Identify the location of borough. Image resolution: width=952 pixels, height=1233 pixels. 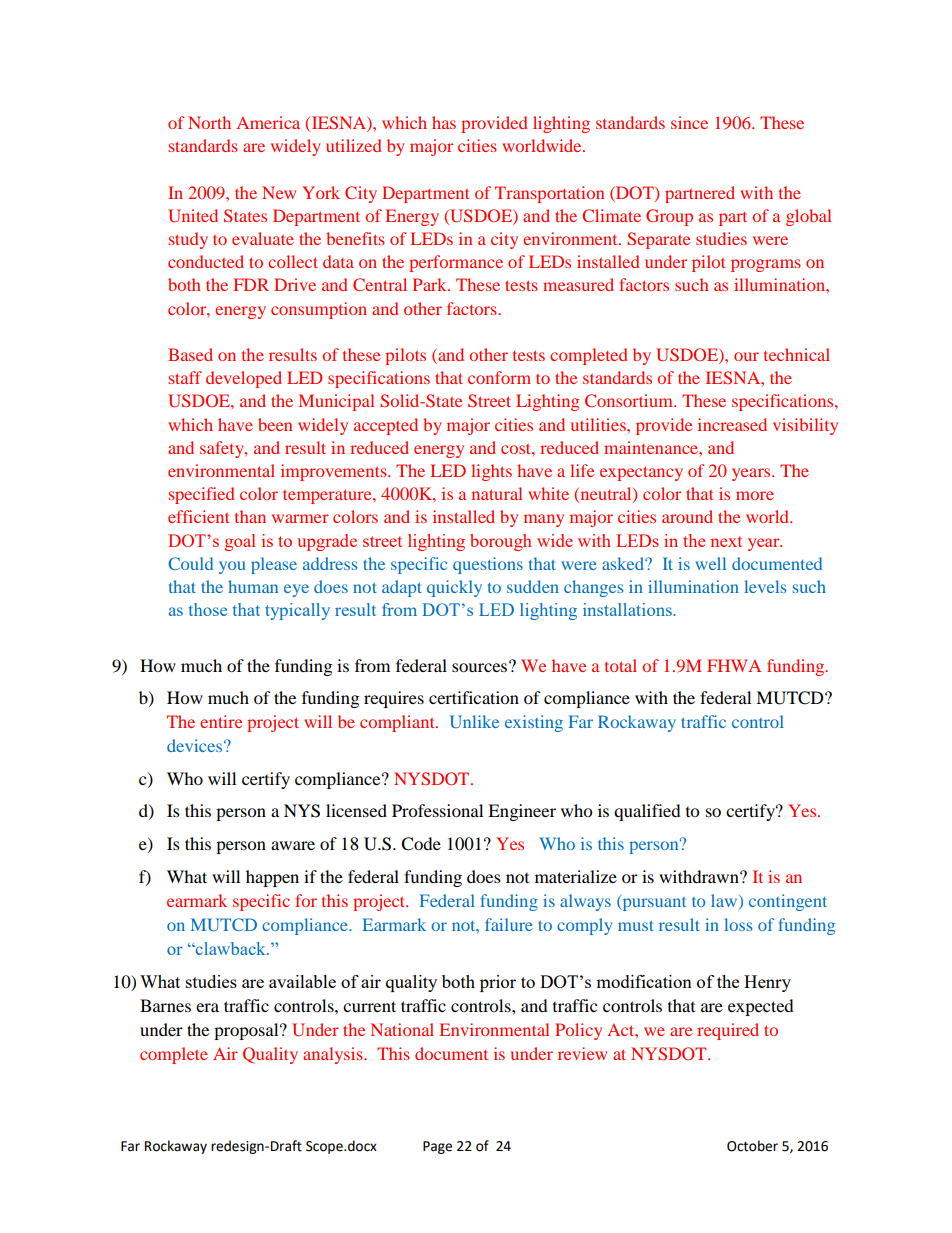
(501, 542).
